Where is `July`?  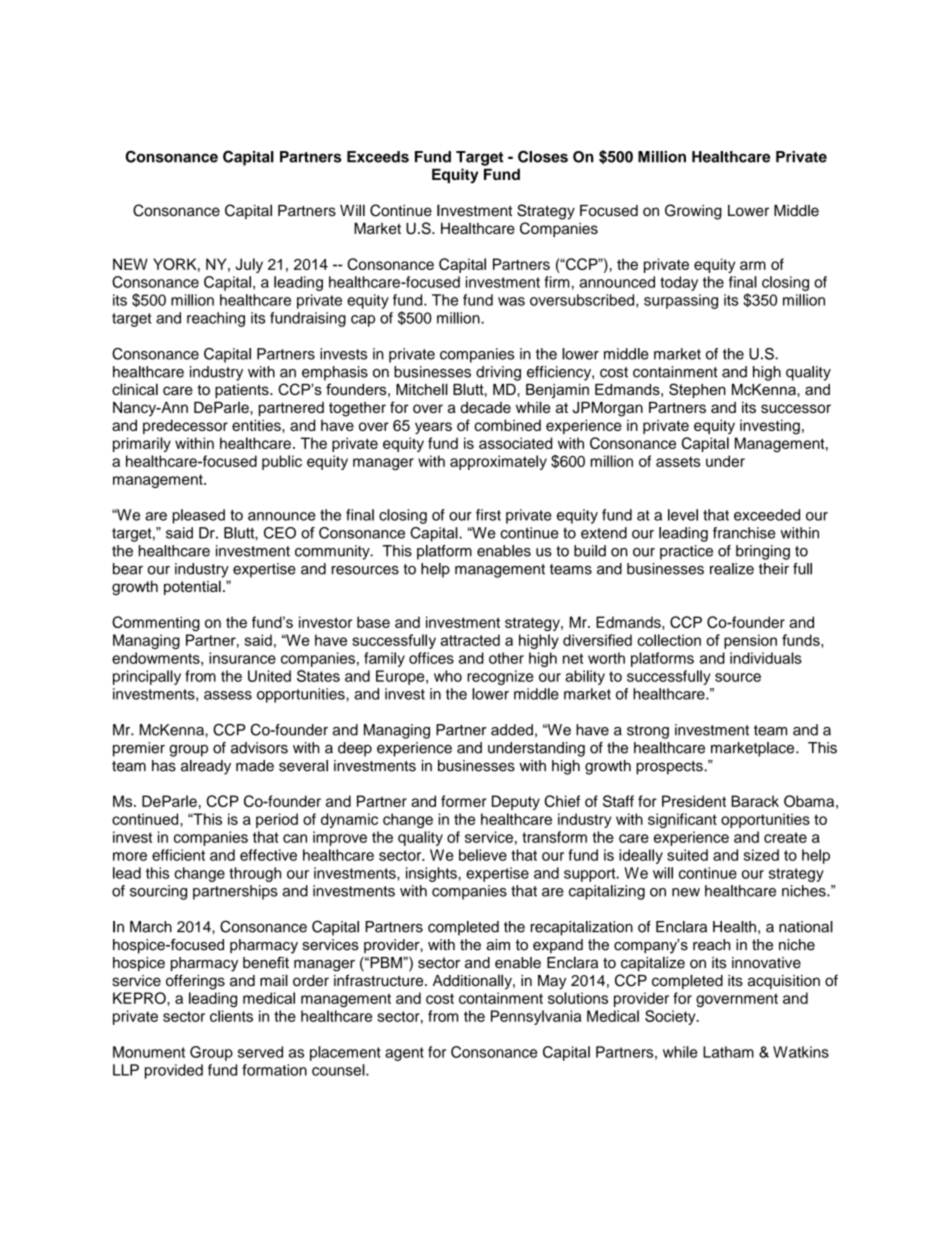
July is located at coordinates (249, 265).
